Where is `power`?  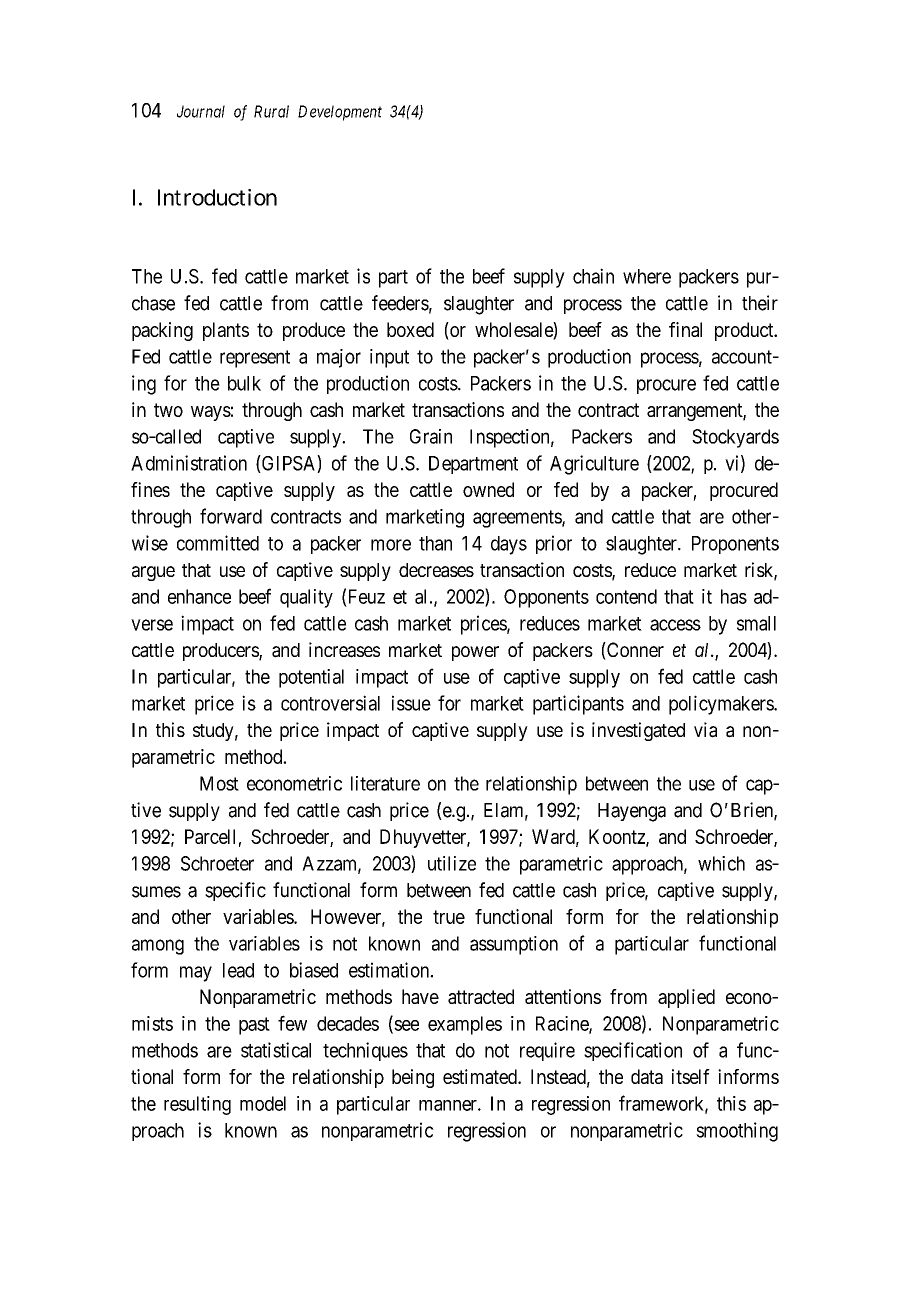 power is located at coordinates (475, 653).
